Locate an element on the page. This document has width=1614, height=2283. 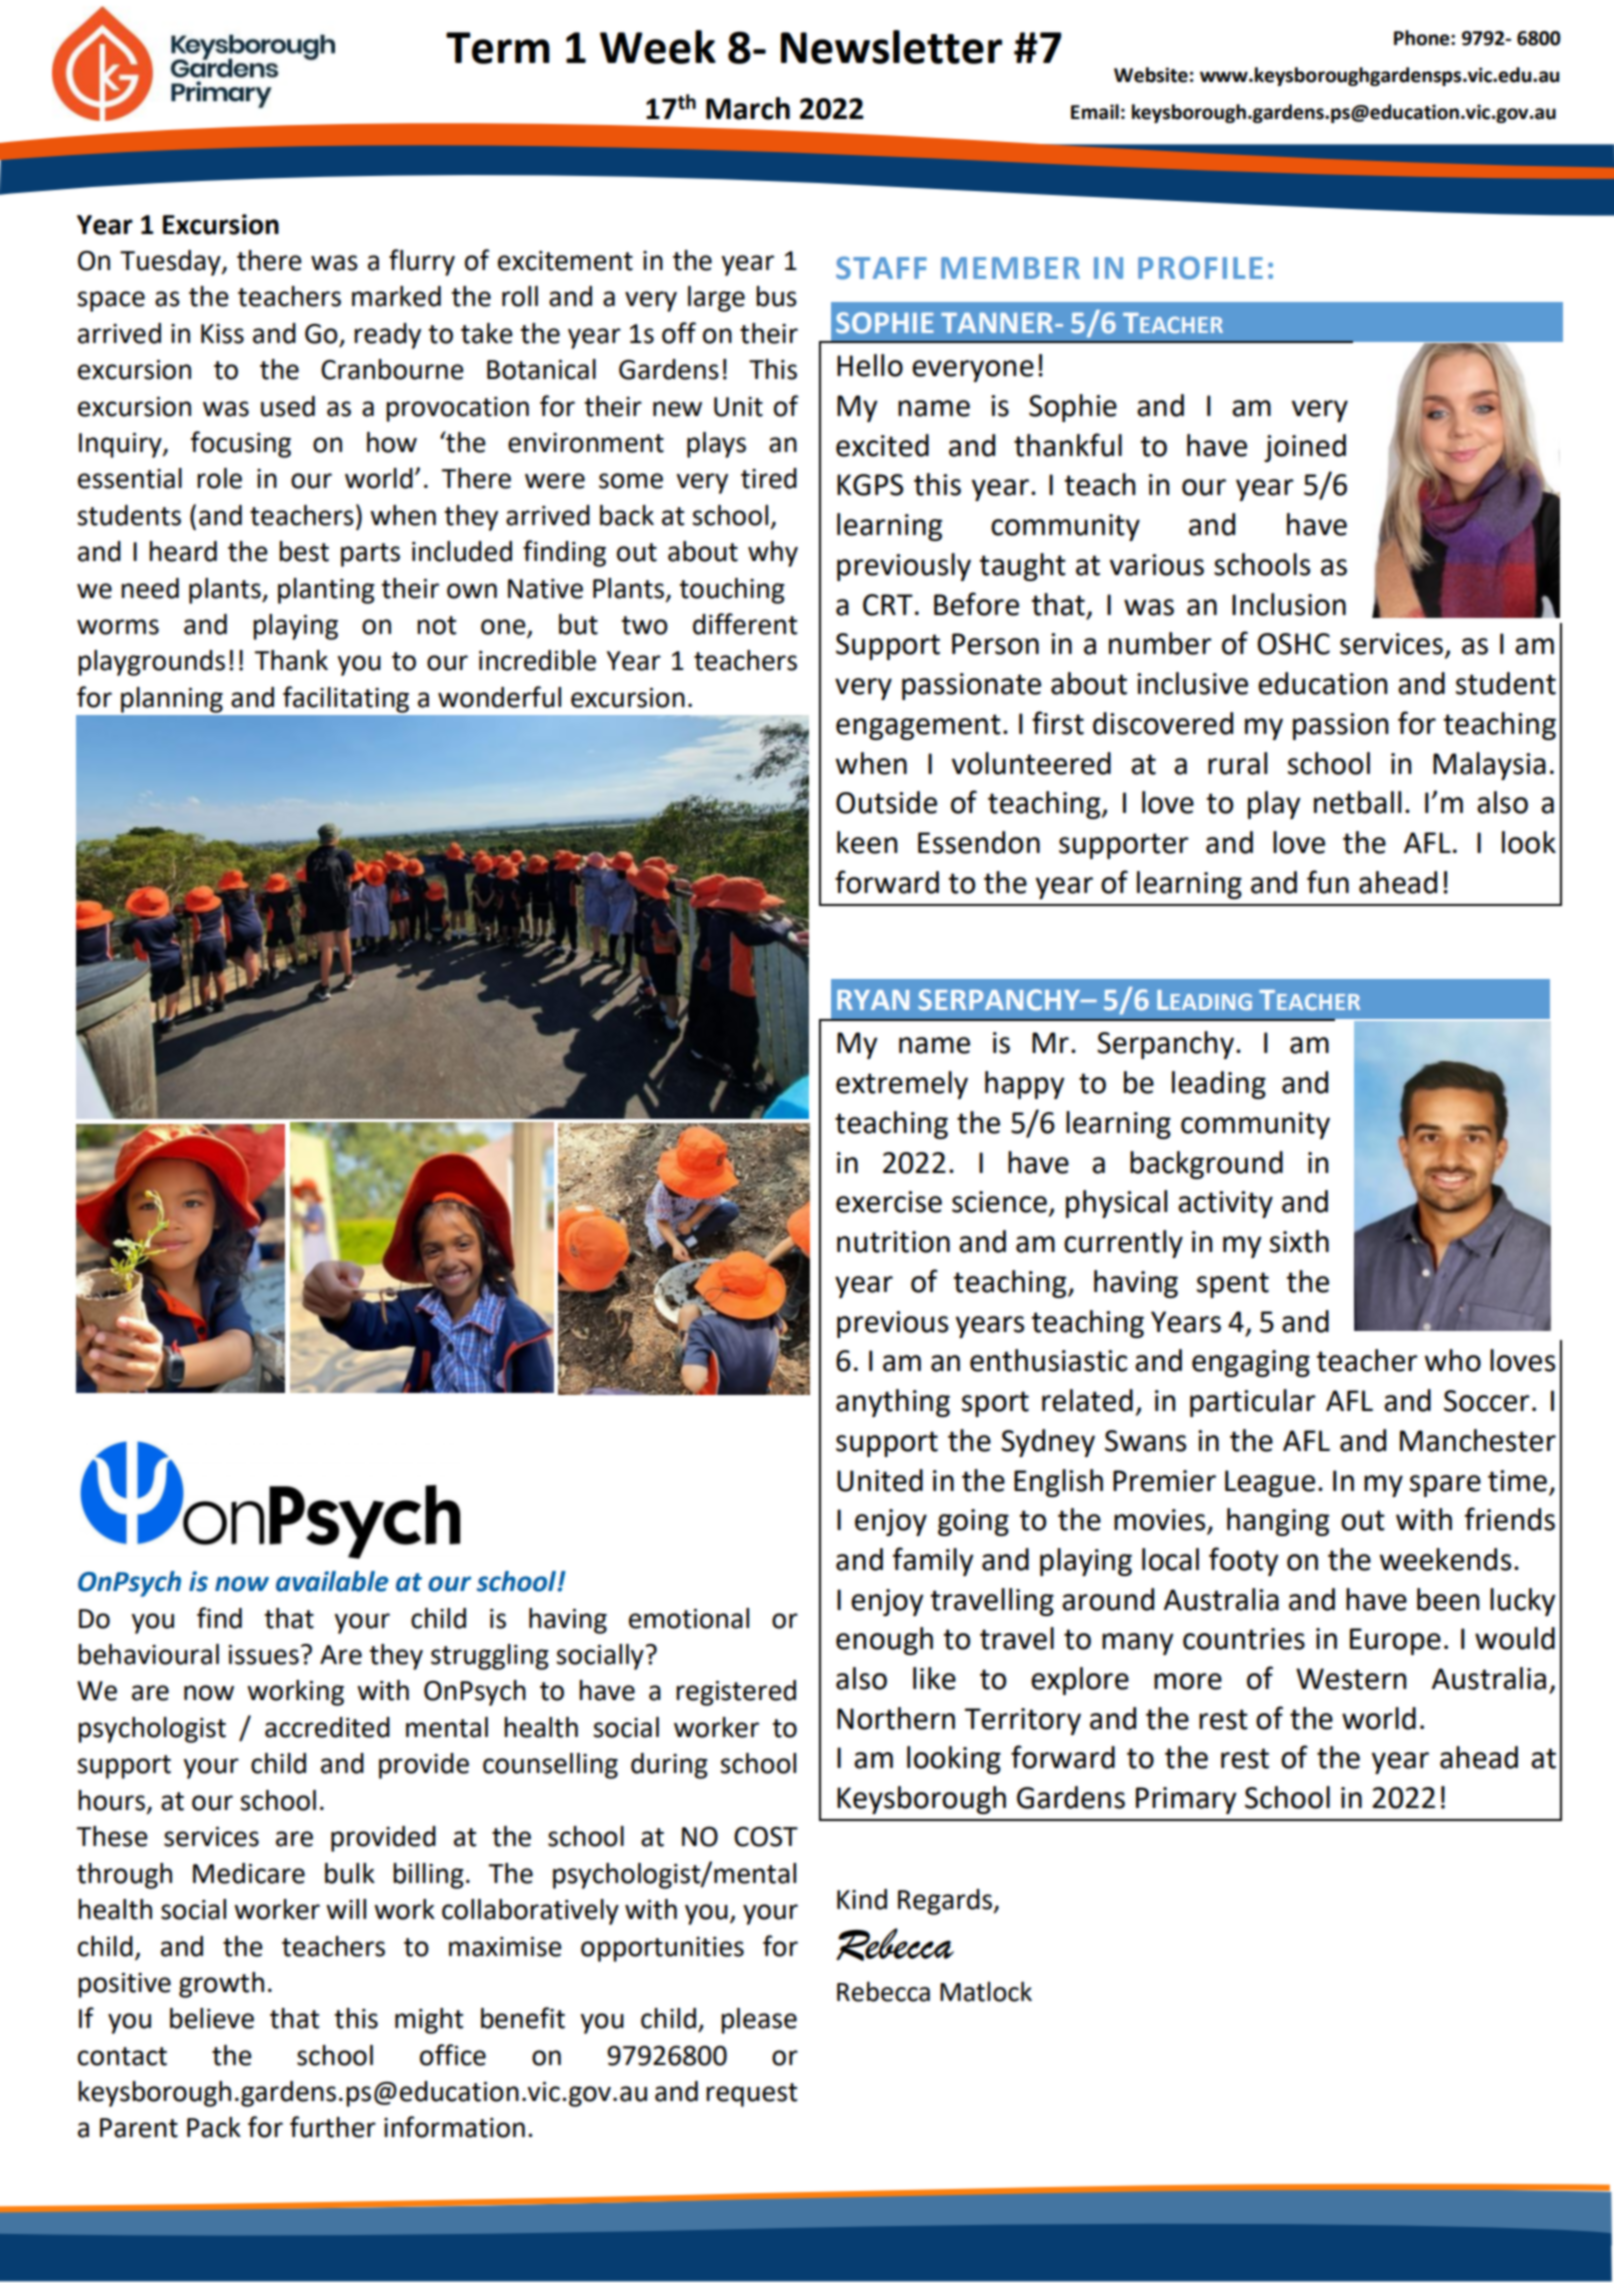
Website is located at coordinates (1151, 75).
